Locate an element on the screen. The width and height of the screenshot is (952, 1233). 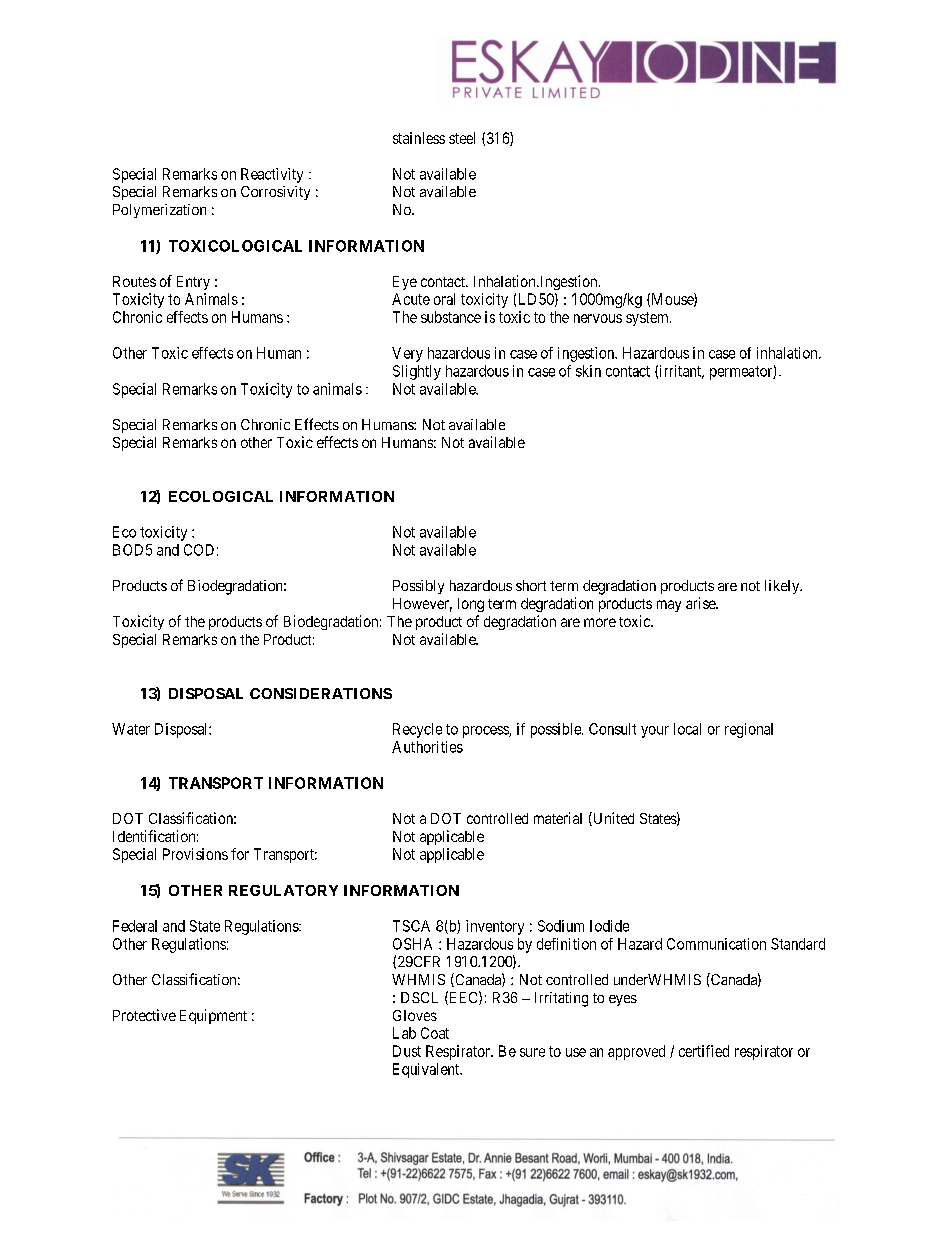
ECOLOGICAL is located at coordinates (221, 496).
